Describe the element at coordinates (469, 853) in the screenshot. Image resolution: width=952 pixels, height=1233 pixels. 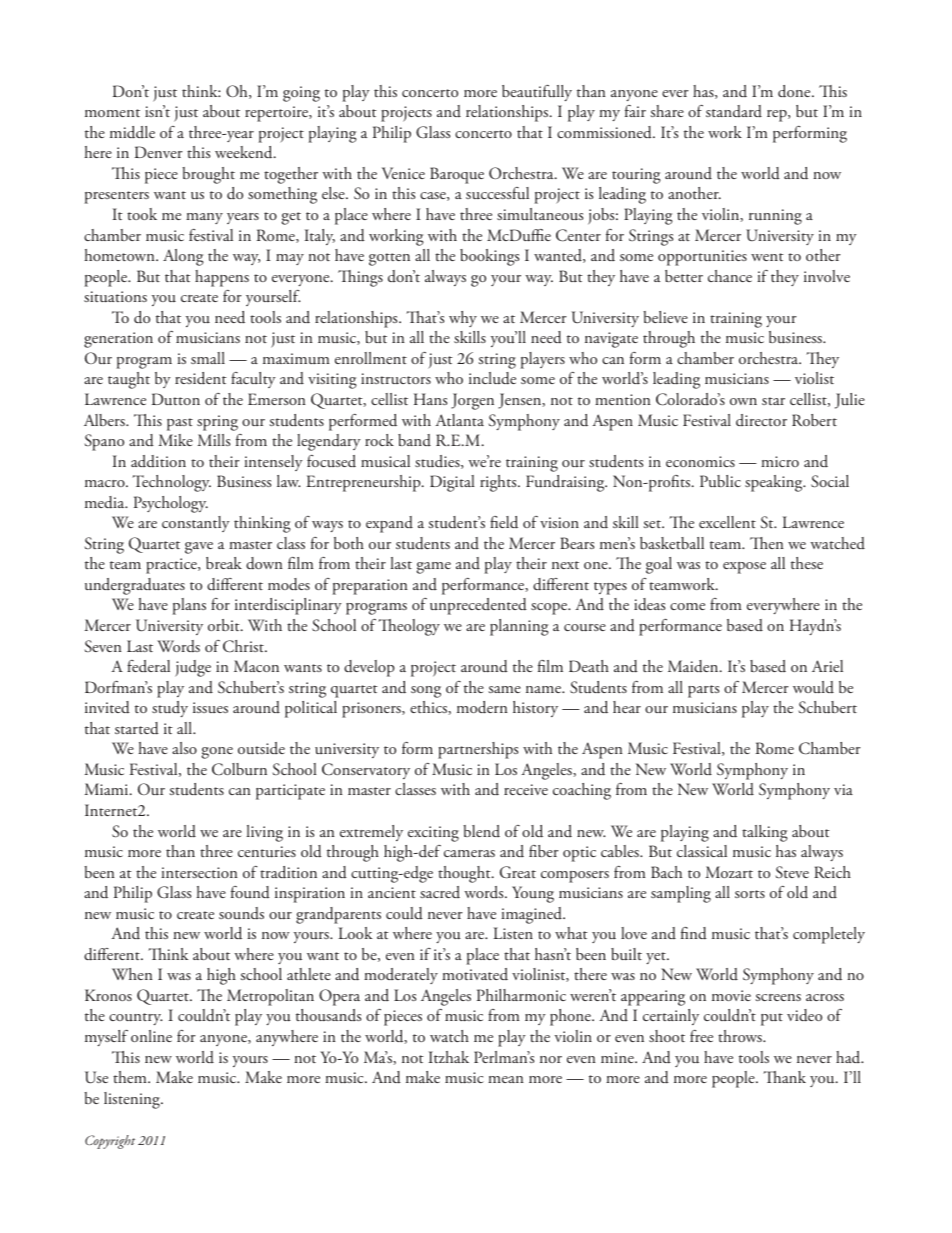
I see `cameras` at that location.
